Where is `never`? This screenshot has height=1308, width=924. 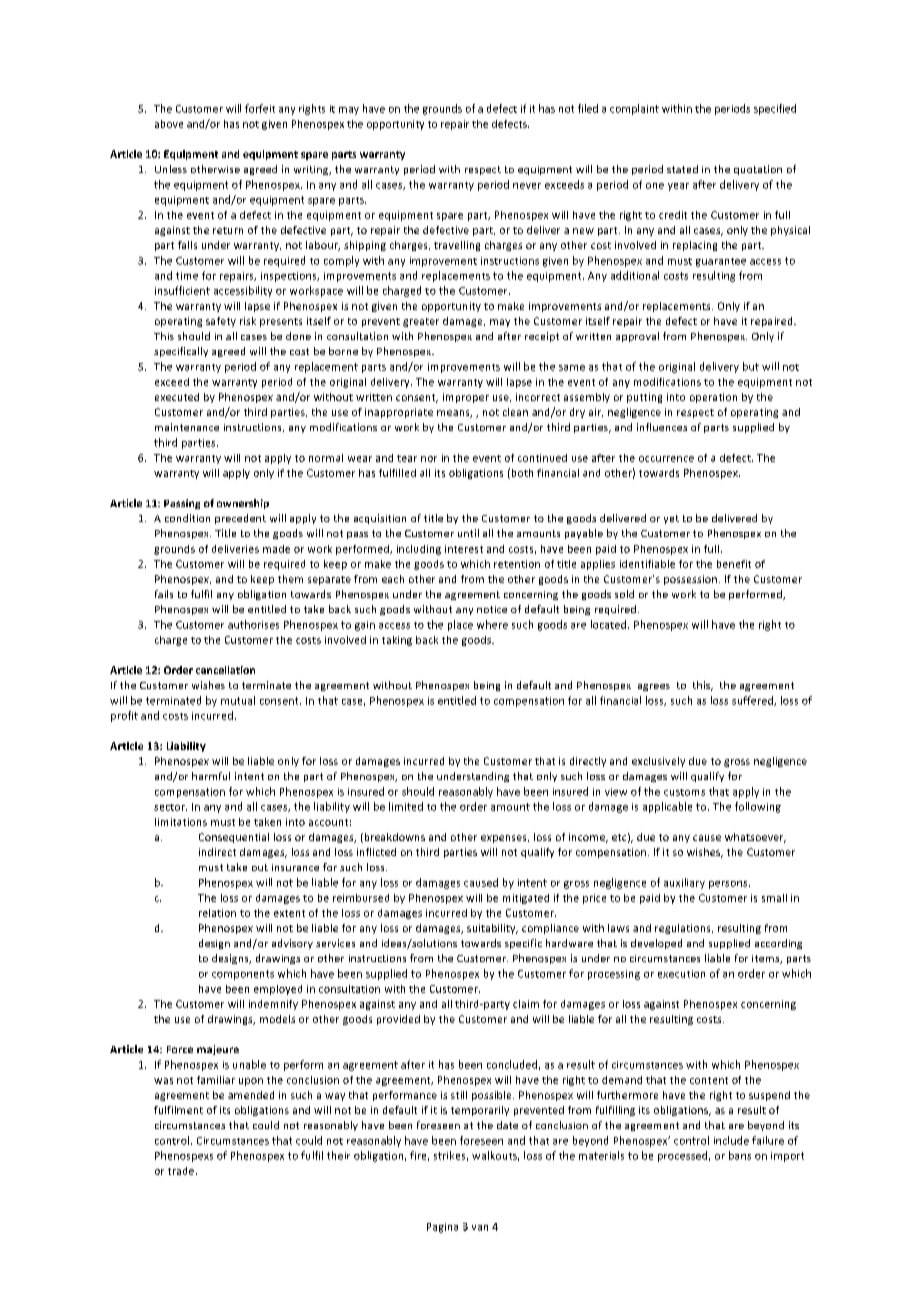
never is located at coordinates (527, 186).
